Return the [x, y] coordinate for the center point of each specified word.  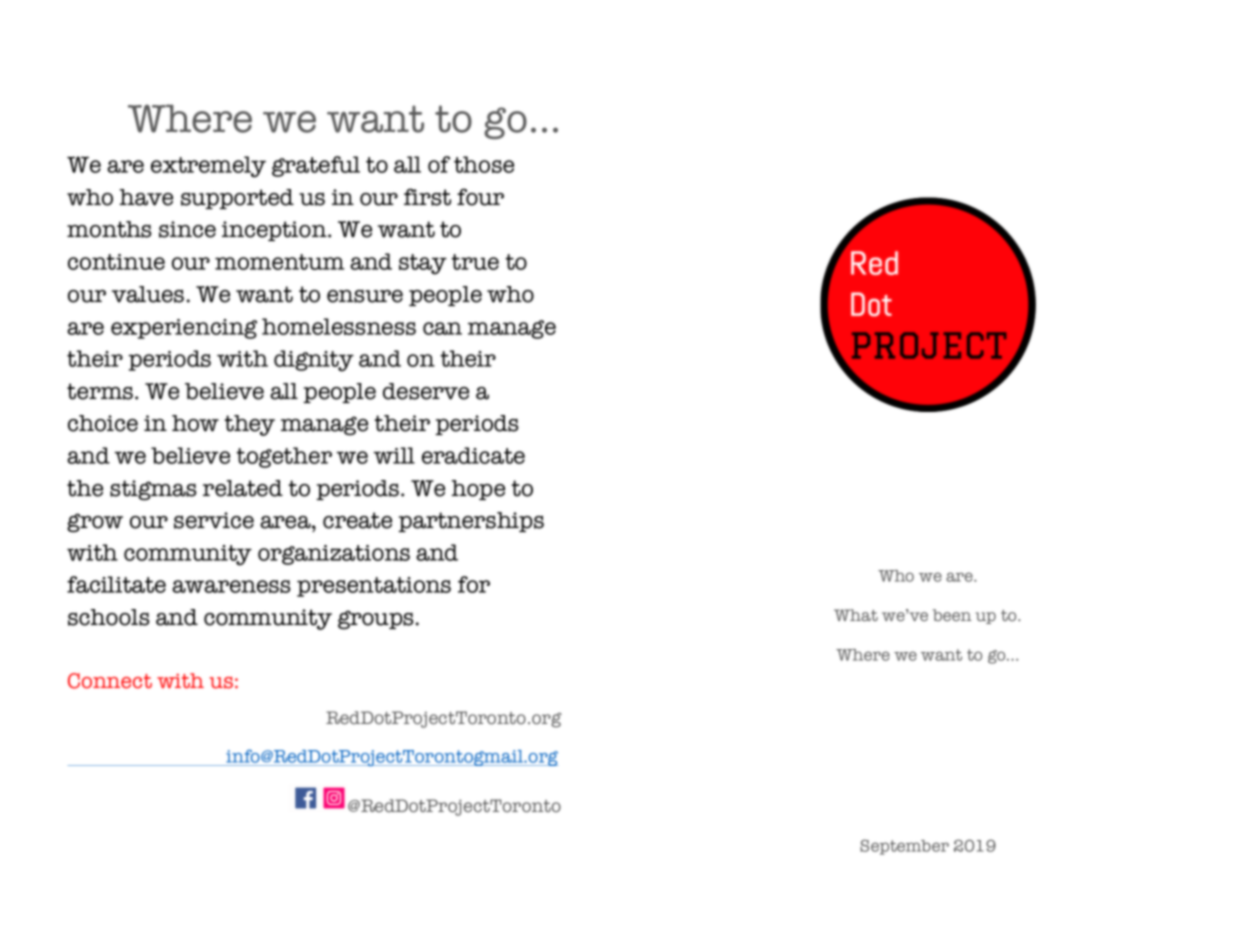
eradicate [473, 455]
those [484, 164]
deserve [426, 391]
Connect [110, 681]
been [952, 615]
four [480, 197]
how [195, 423]
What [856, 615]
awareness [231, 586]
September [904, 847]
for [474, 584]
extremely [208, 167]
